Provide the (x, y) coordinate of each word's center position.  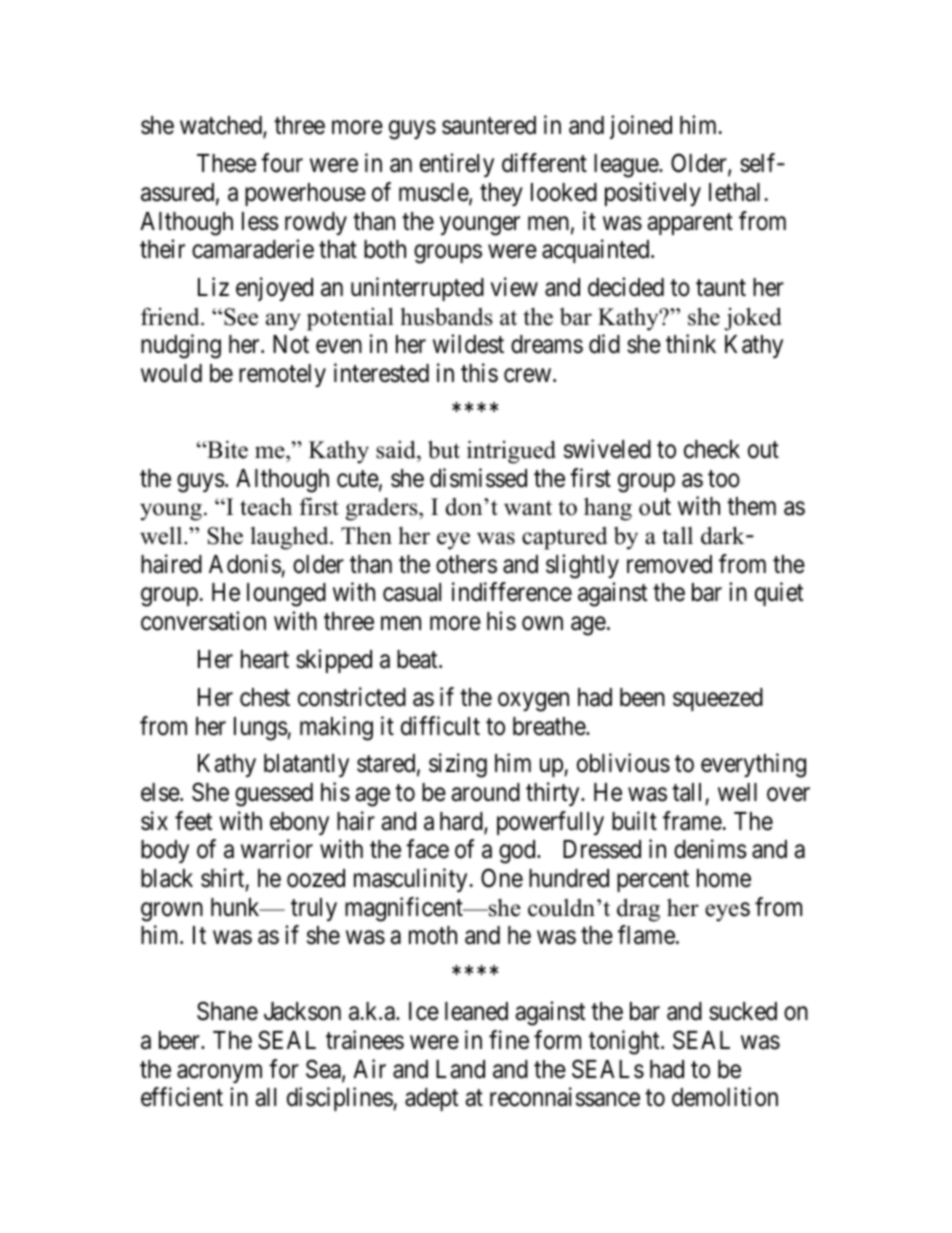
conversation (203, 621)
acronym (219, 1073)
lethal (734, 192)
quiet (779, 594)
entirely (457, 165)
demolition (725, 1097)
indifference (512, 592)
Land (460, 1069)
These (226, 163)
